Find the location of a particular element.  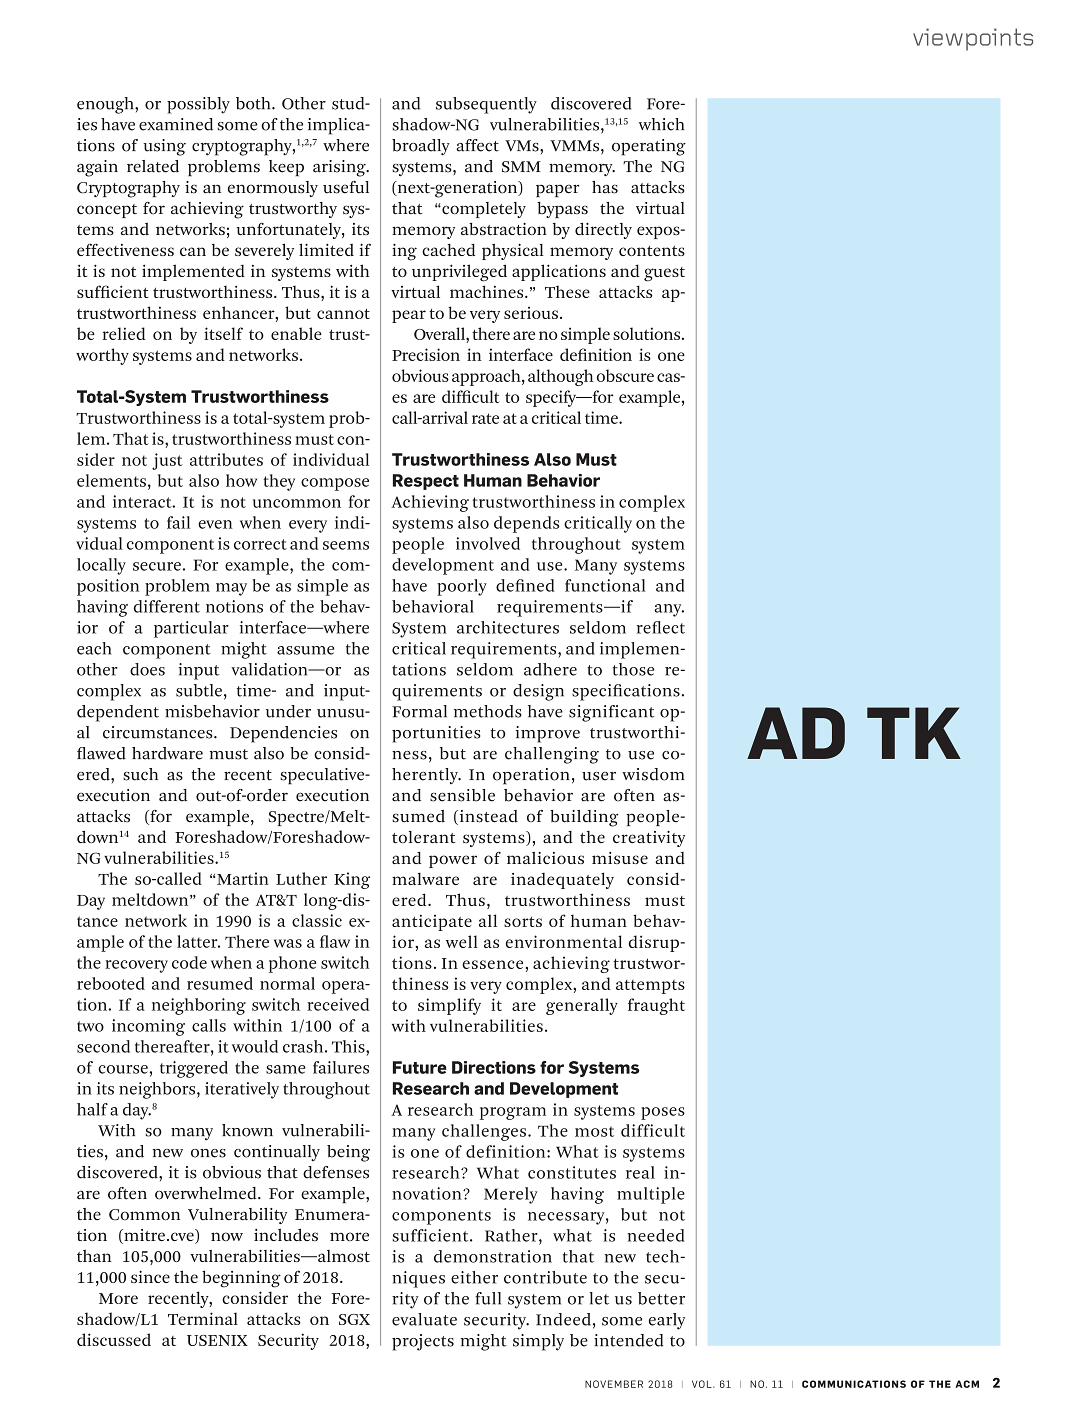

examined is located at coordinates (176, 124).
